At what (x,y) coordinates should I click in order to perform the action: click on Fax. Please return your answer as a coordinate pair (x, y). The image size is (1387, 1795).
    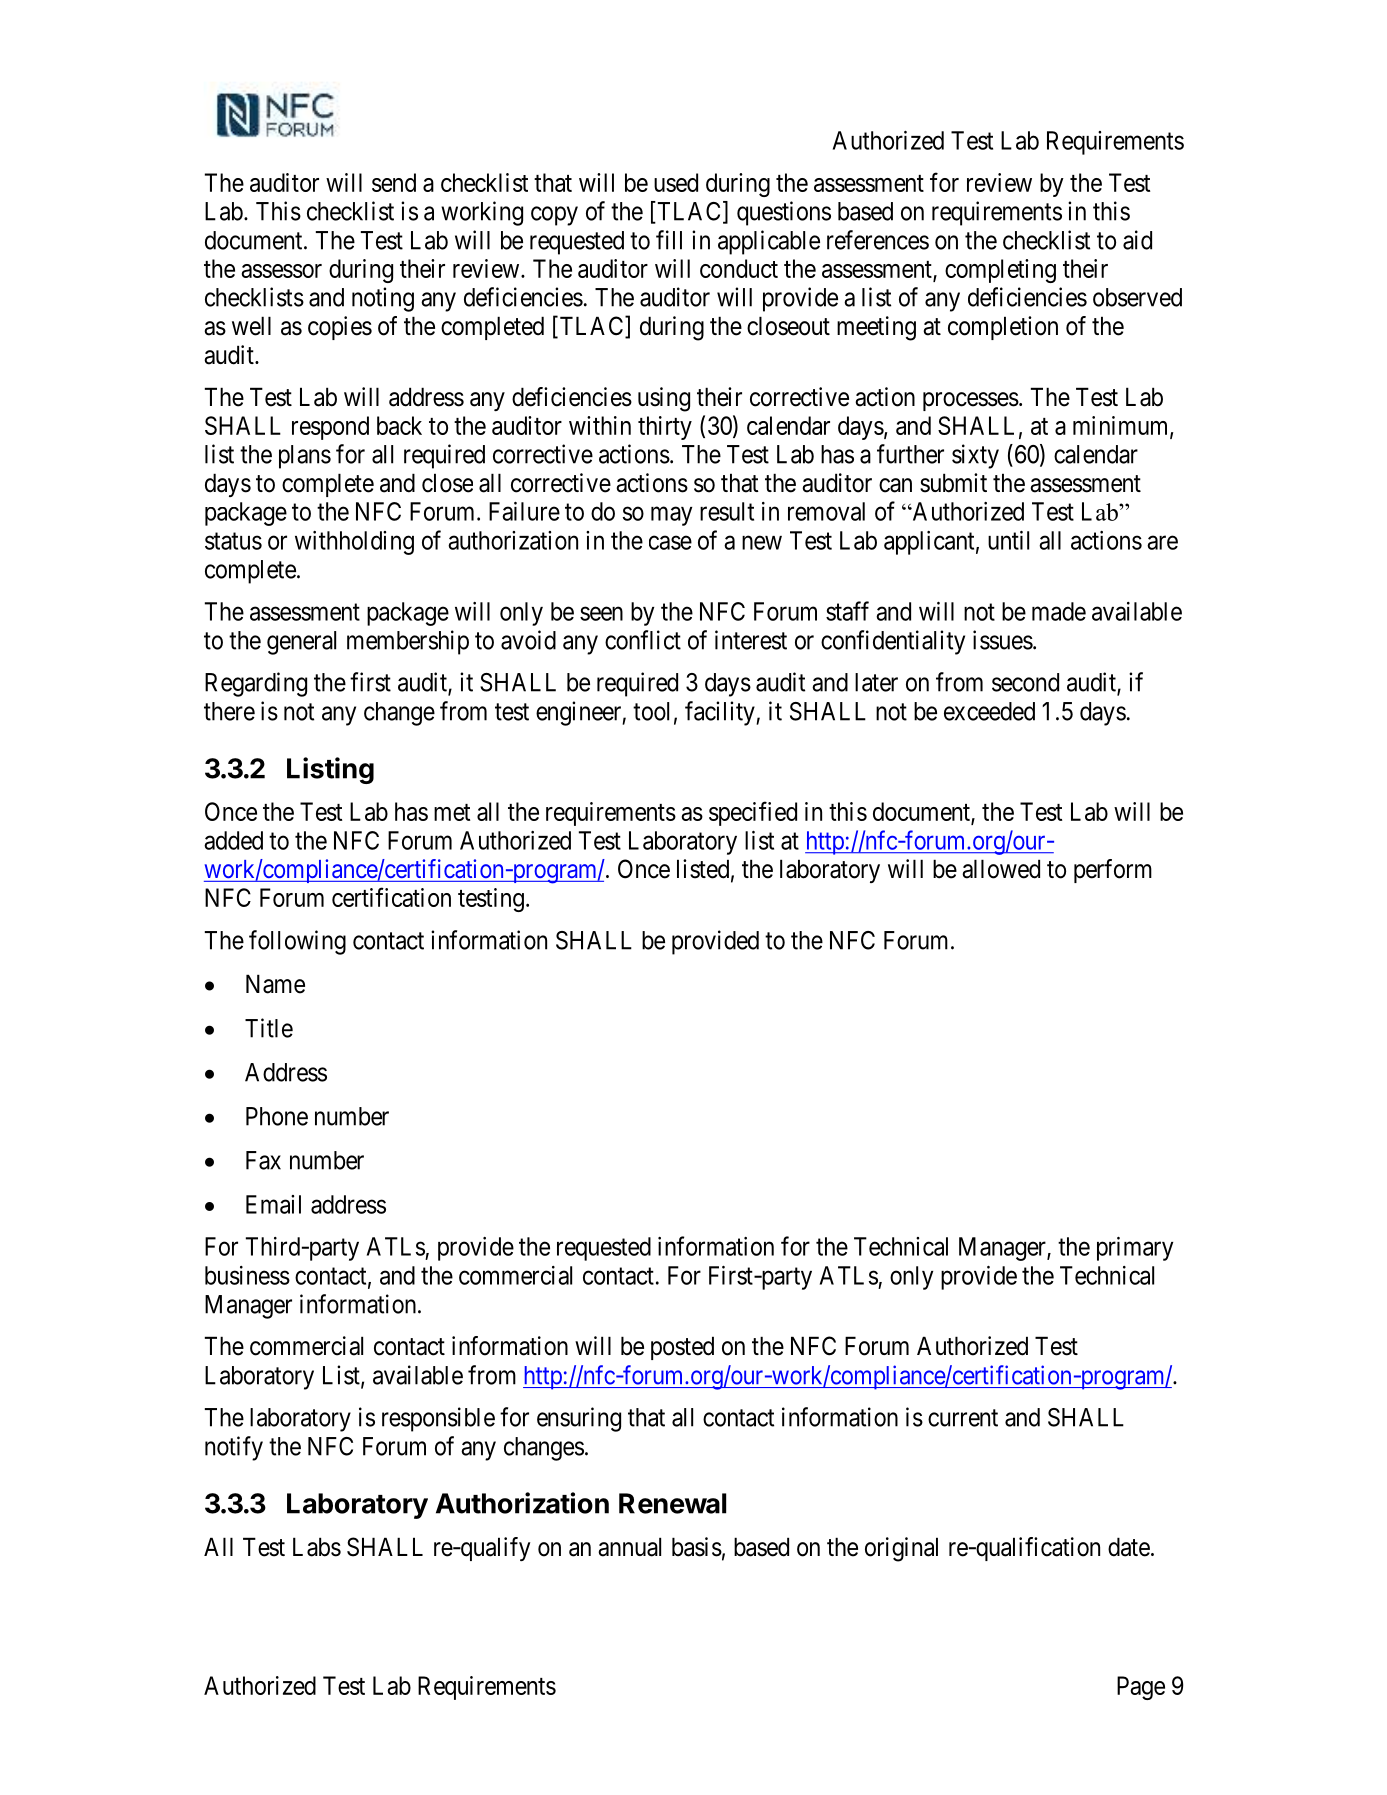
    Looking at the image, I should click on (263, 1160).
